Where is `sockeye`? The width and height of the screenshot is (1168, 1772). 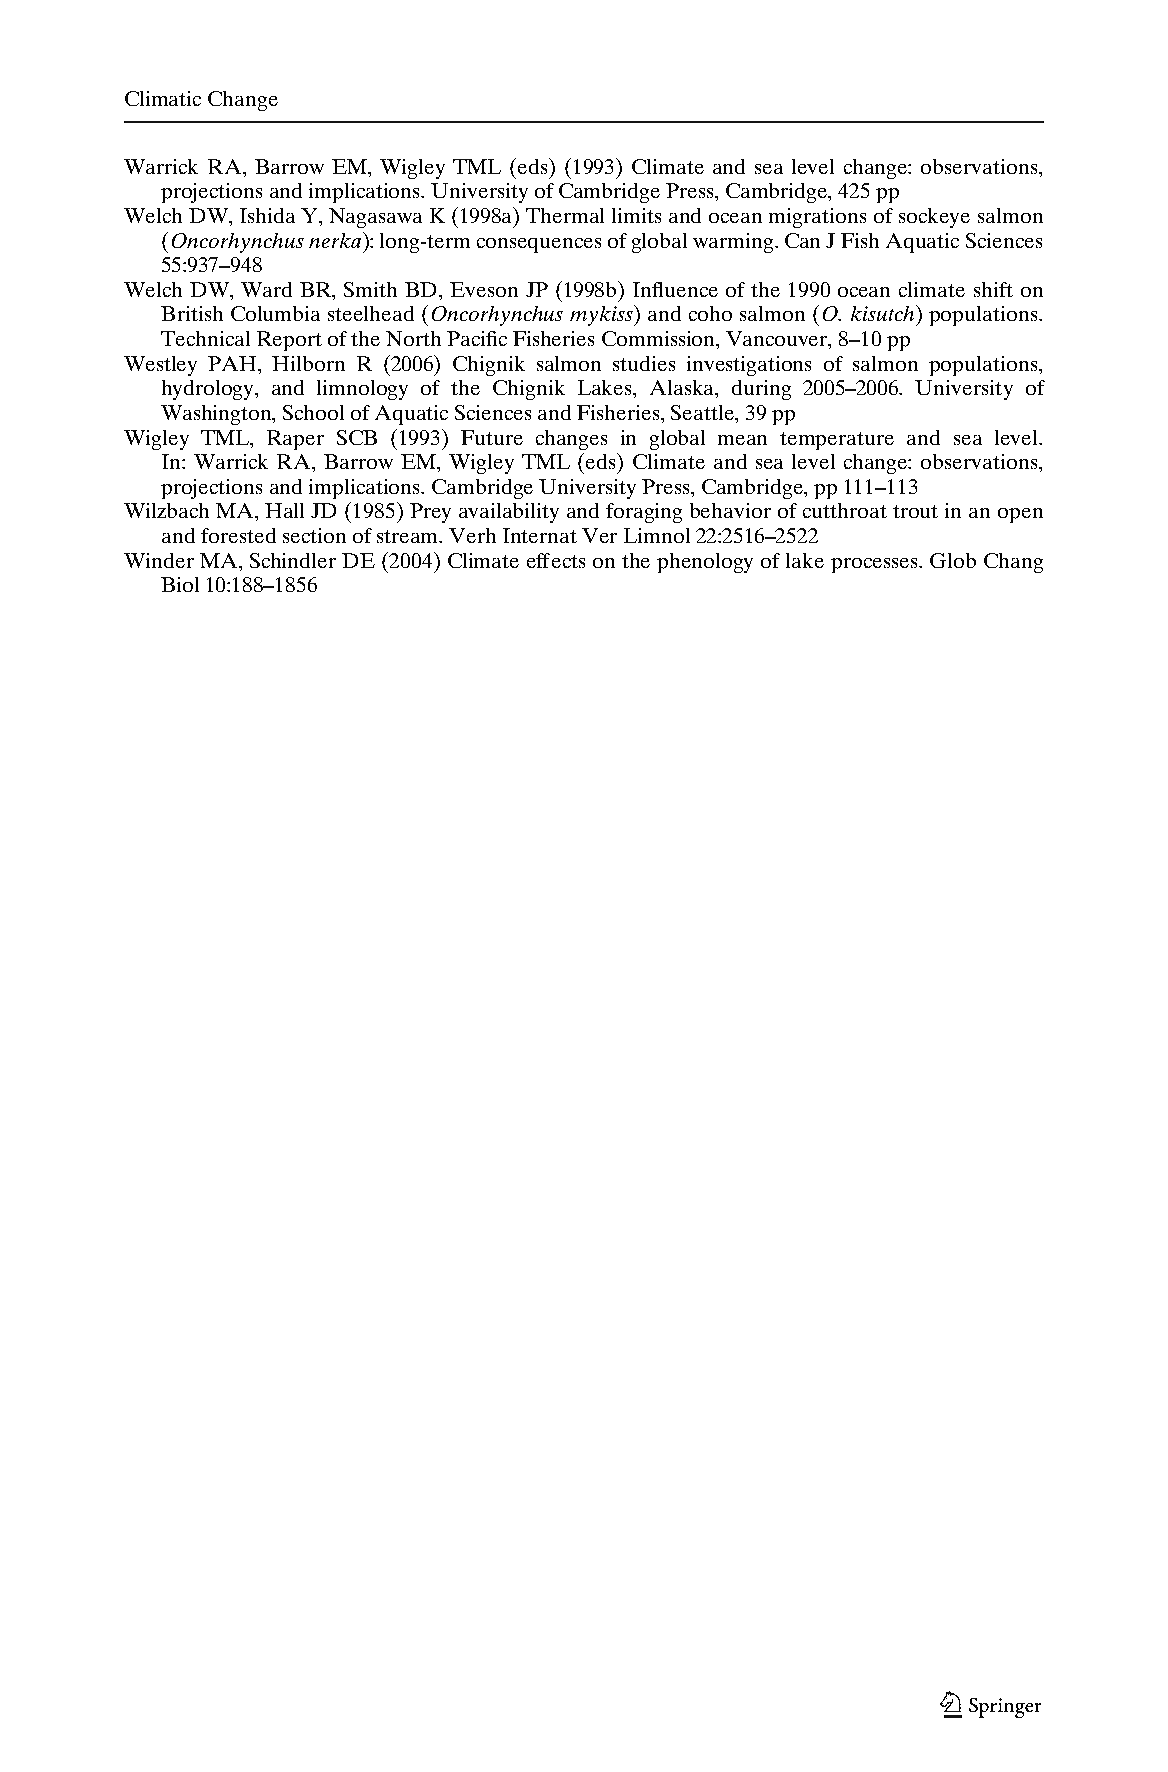 sockeye is located at coordinates (934, 218).
